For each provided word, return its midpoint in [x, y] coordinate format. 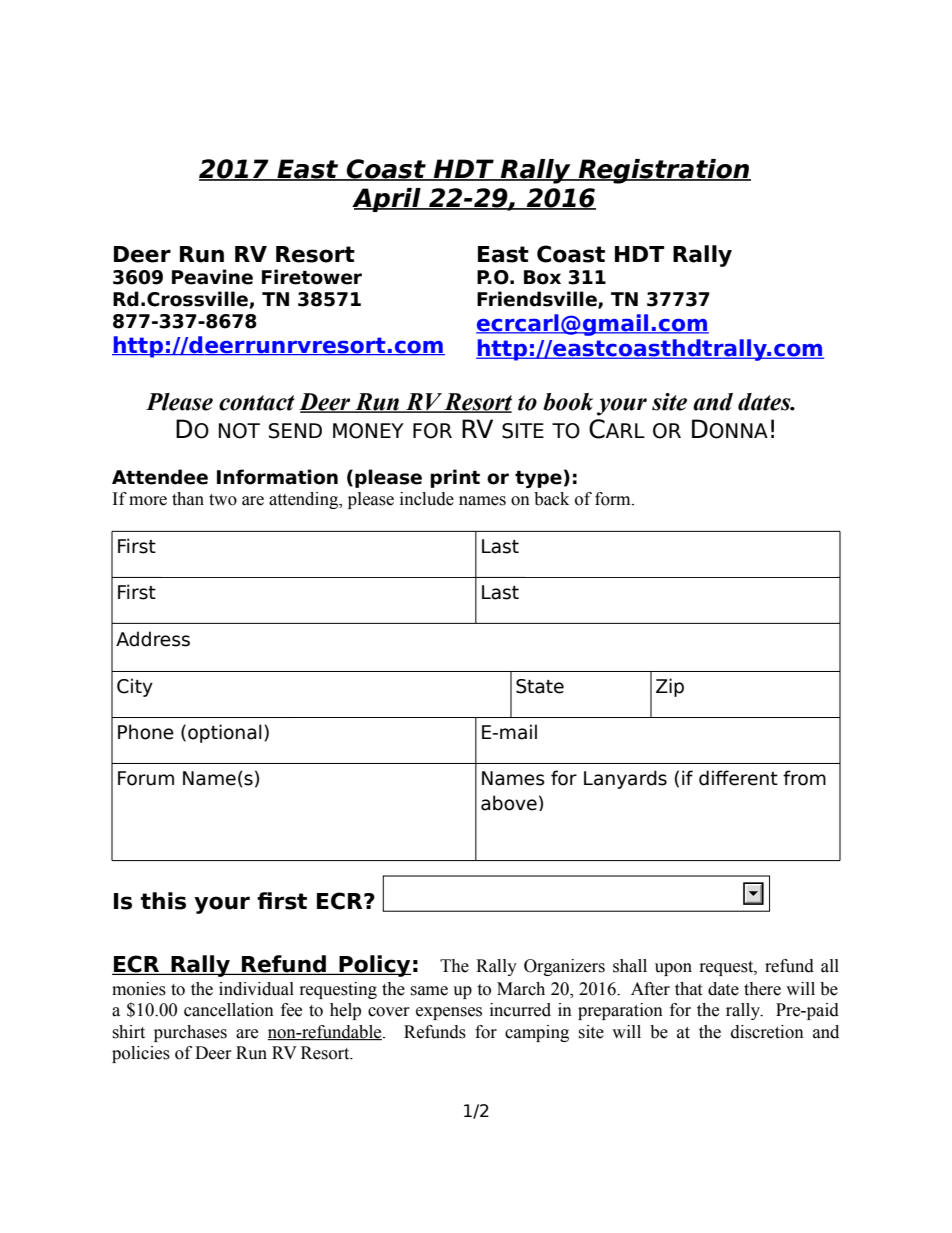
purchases [190, 1033]
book [568, 402]
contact [257, 403]
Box [542, 277]
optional [225, 733]
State [540, 686]
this [163, 901]
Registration [664, 171]
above [509, 803]
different [738, 778]
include [427, 499]
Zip [670, 687]
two [223, 500]
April [387, 200]
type [538, 479]
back [551, 499]
